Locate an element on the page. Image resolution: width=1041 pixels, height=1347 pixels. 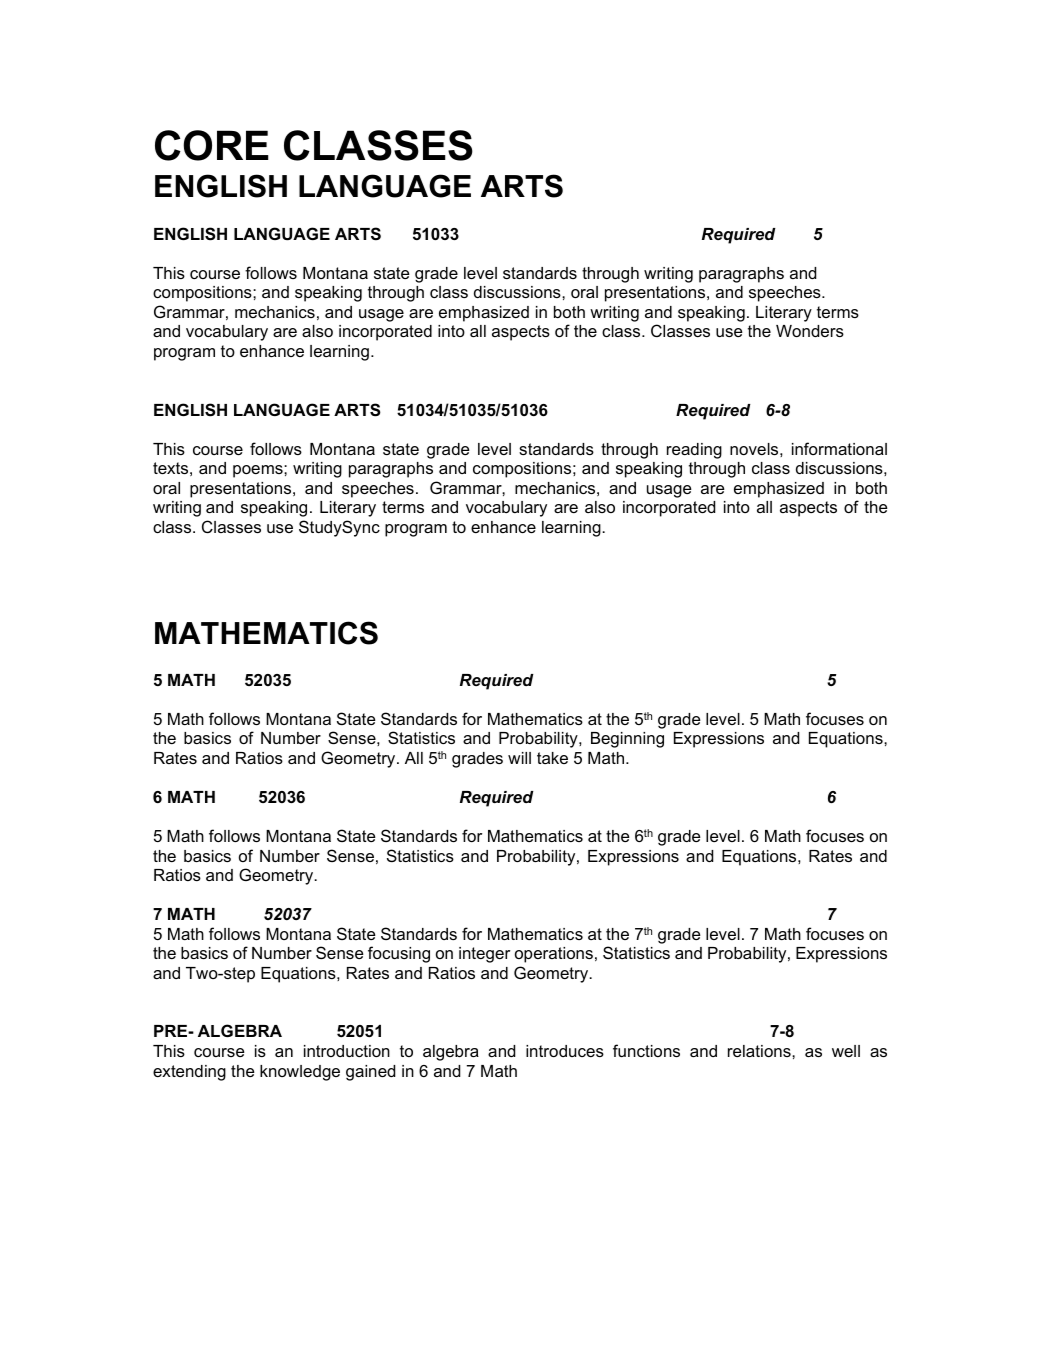
informational is located at coordinates (839, 448).
